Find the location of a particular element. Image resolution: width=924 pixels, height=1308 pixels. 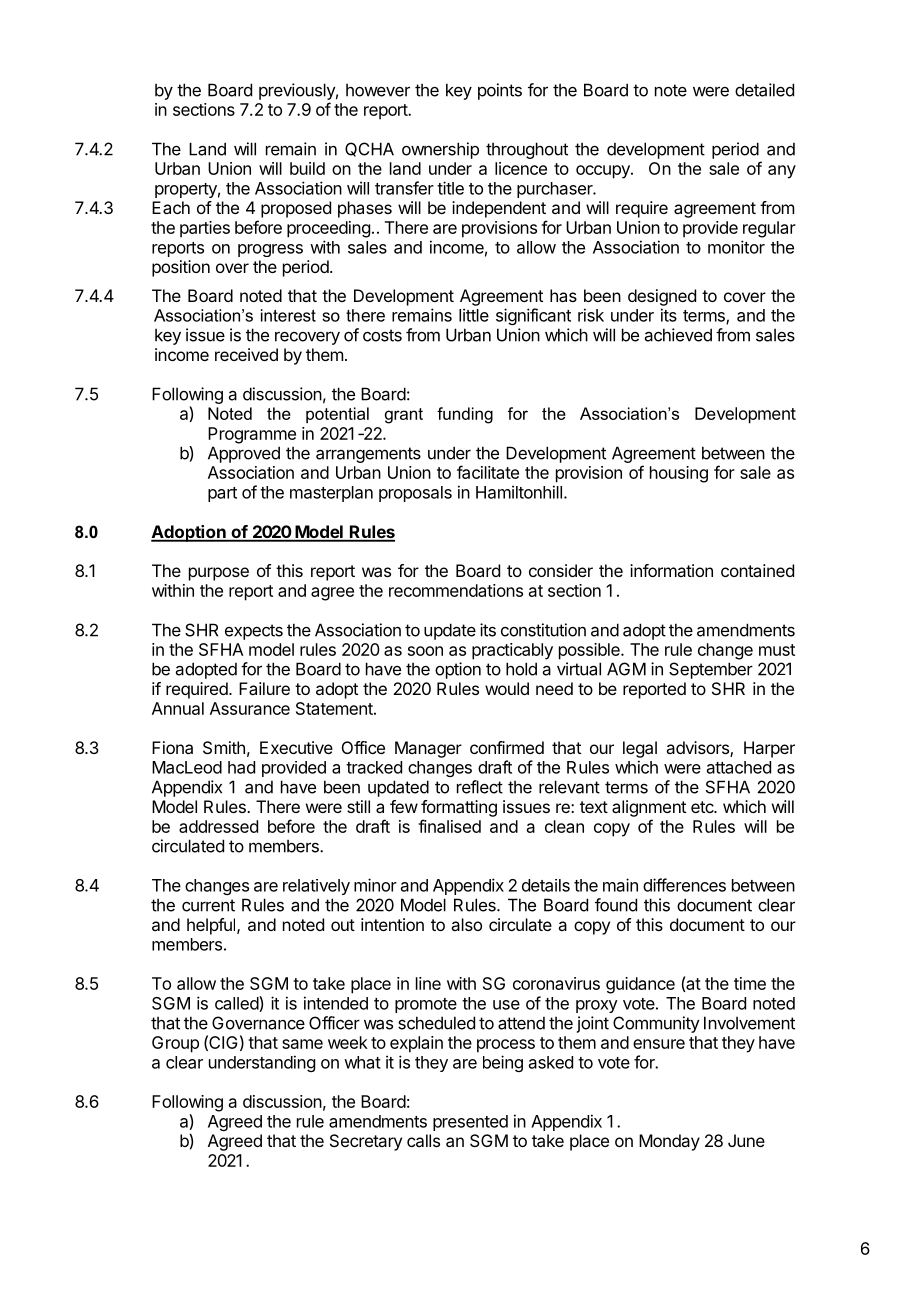

build is located at coordinates (307, 168).
